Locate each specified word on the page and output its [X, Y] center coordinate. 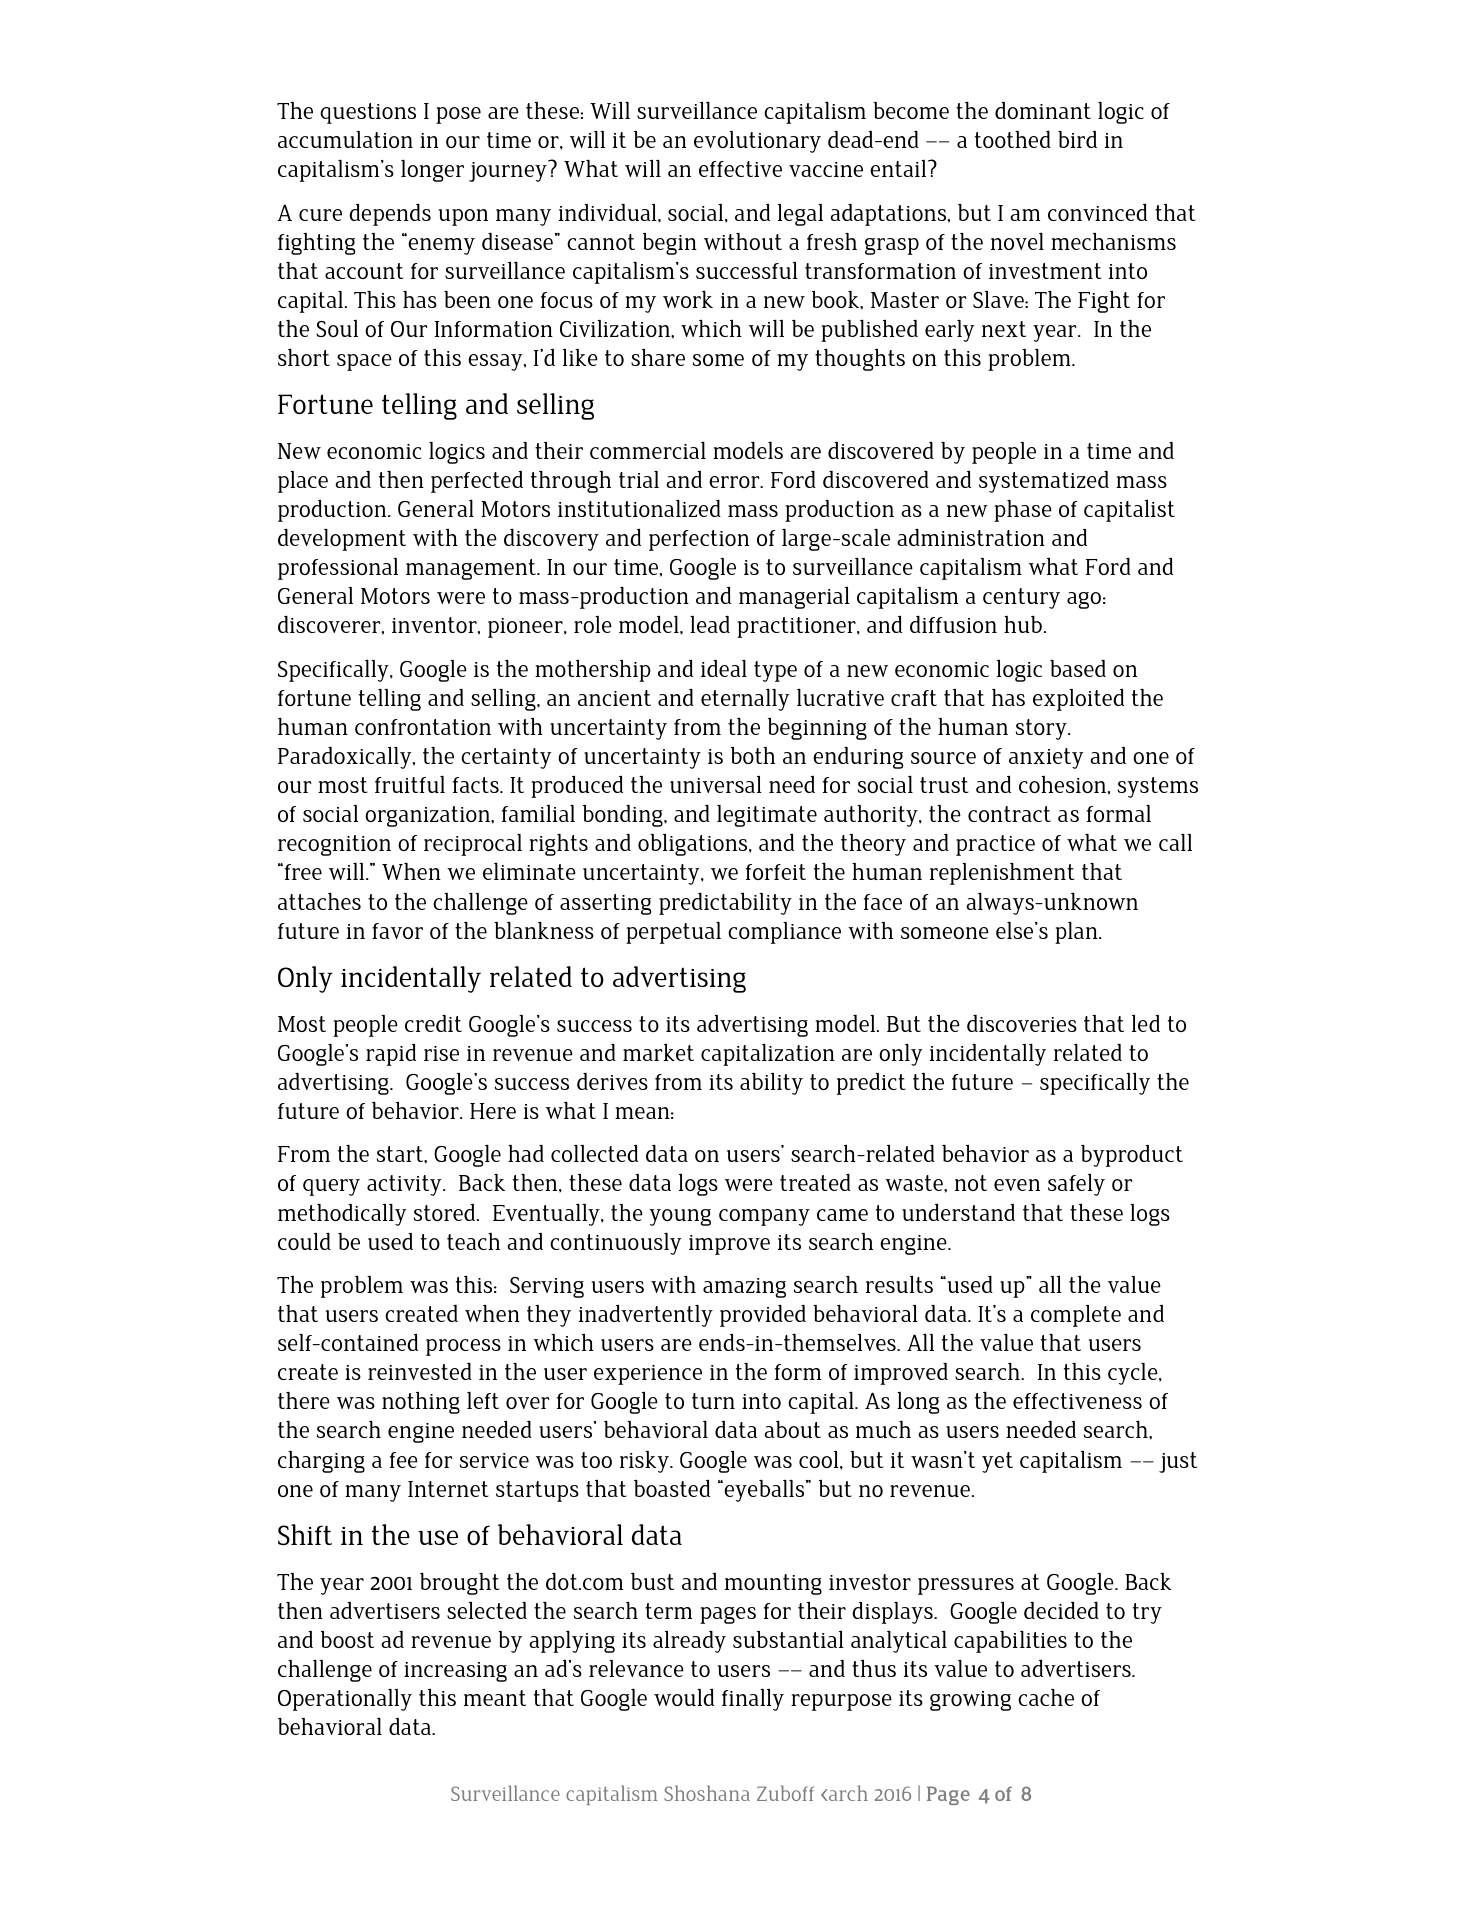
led [1146, 1023]
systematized [1044, 482]
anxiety [1046, 758]
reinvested [420, 1371]
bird [1077, 139]
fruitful [410, 784]
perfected [477, 482]
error [735, 482]
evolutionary [757, 142]
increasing [455, 1672]
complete [1076, 1316]
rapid [391, 1055]
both [753, 755]
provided [763, 1316]
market [658, 1052]
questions [368, 113]
